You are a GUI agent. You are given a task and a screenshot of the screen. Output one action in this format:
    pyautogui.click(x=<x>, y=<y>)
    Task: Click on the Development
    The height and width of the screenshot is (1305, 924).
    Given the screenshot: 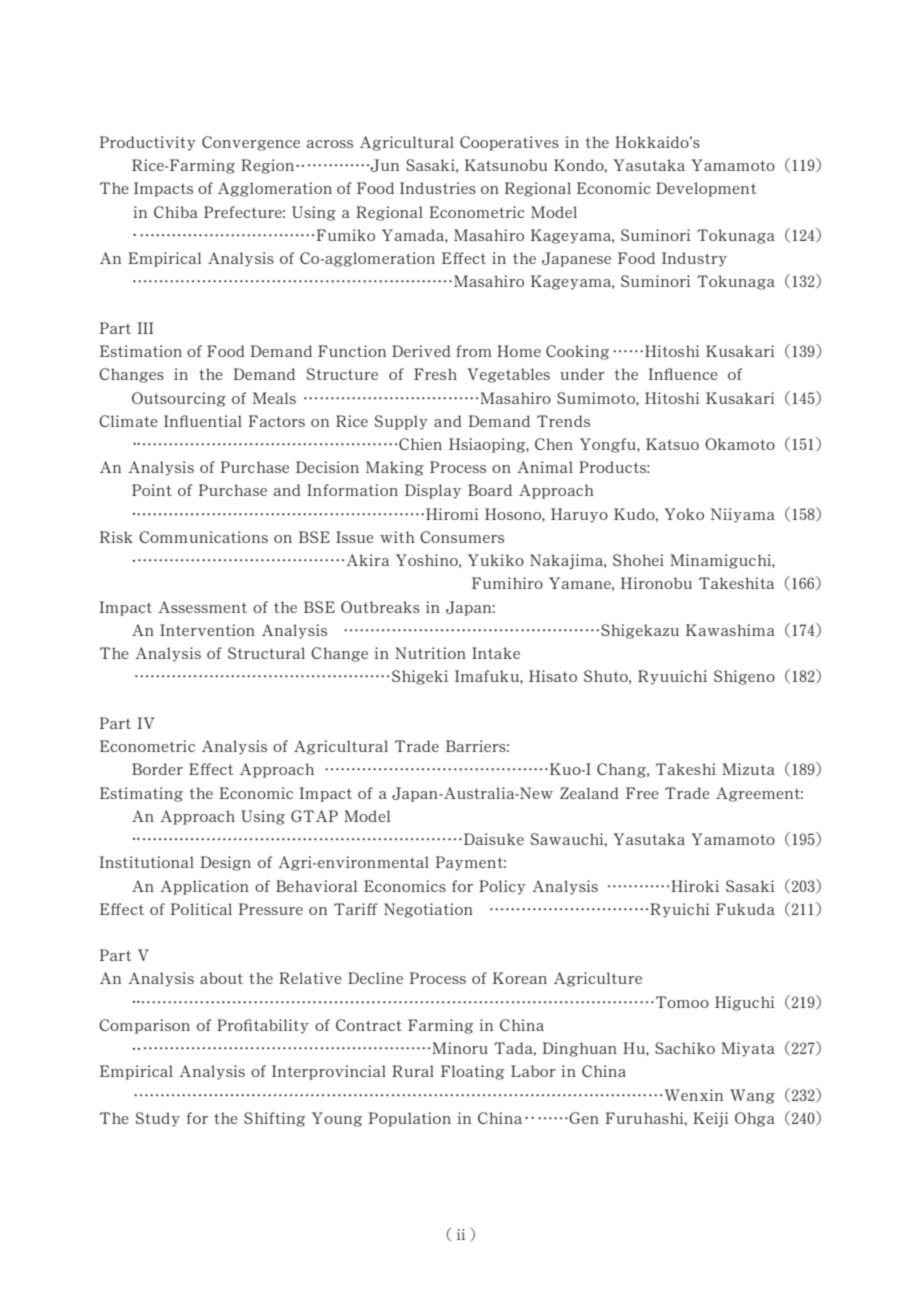 What is the action you would take?
    pyautogui.click(x=706, y=189)
